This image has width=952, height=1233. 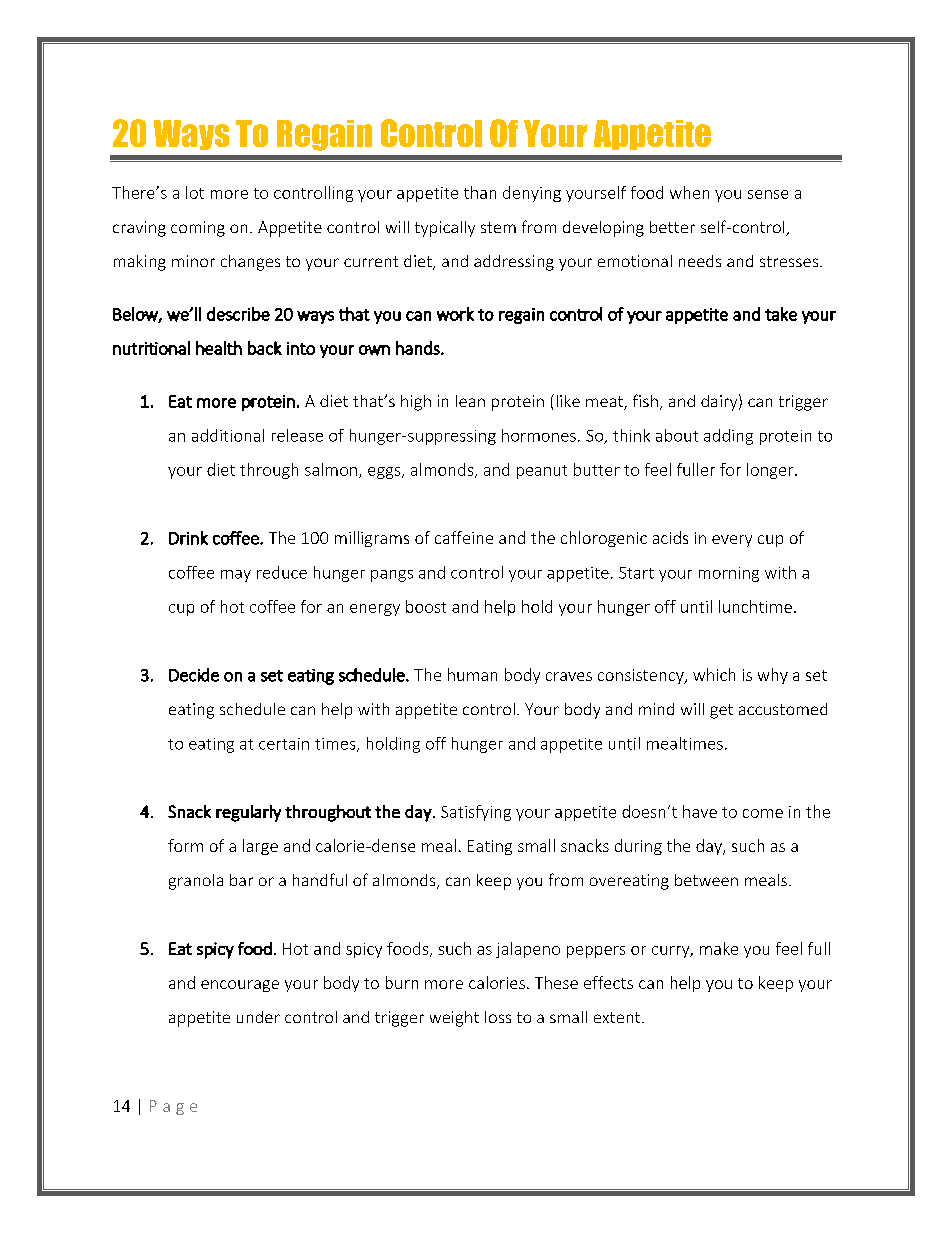 I want to click on coming, so click(x=198, y=229).
